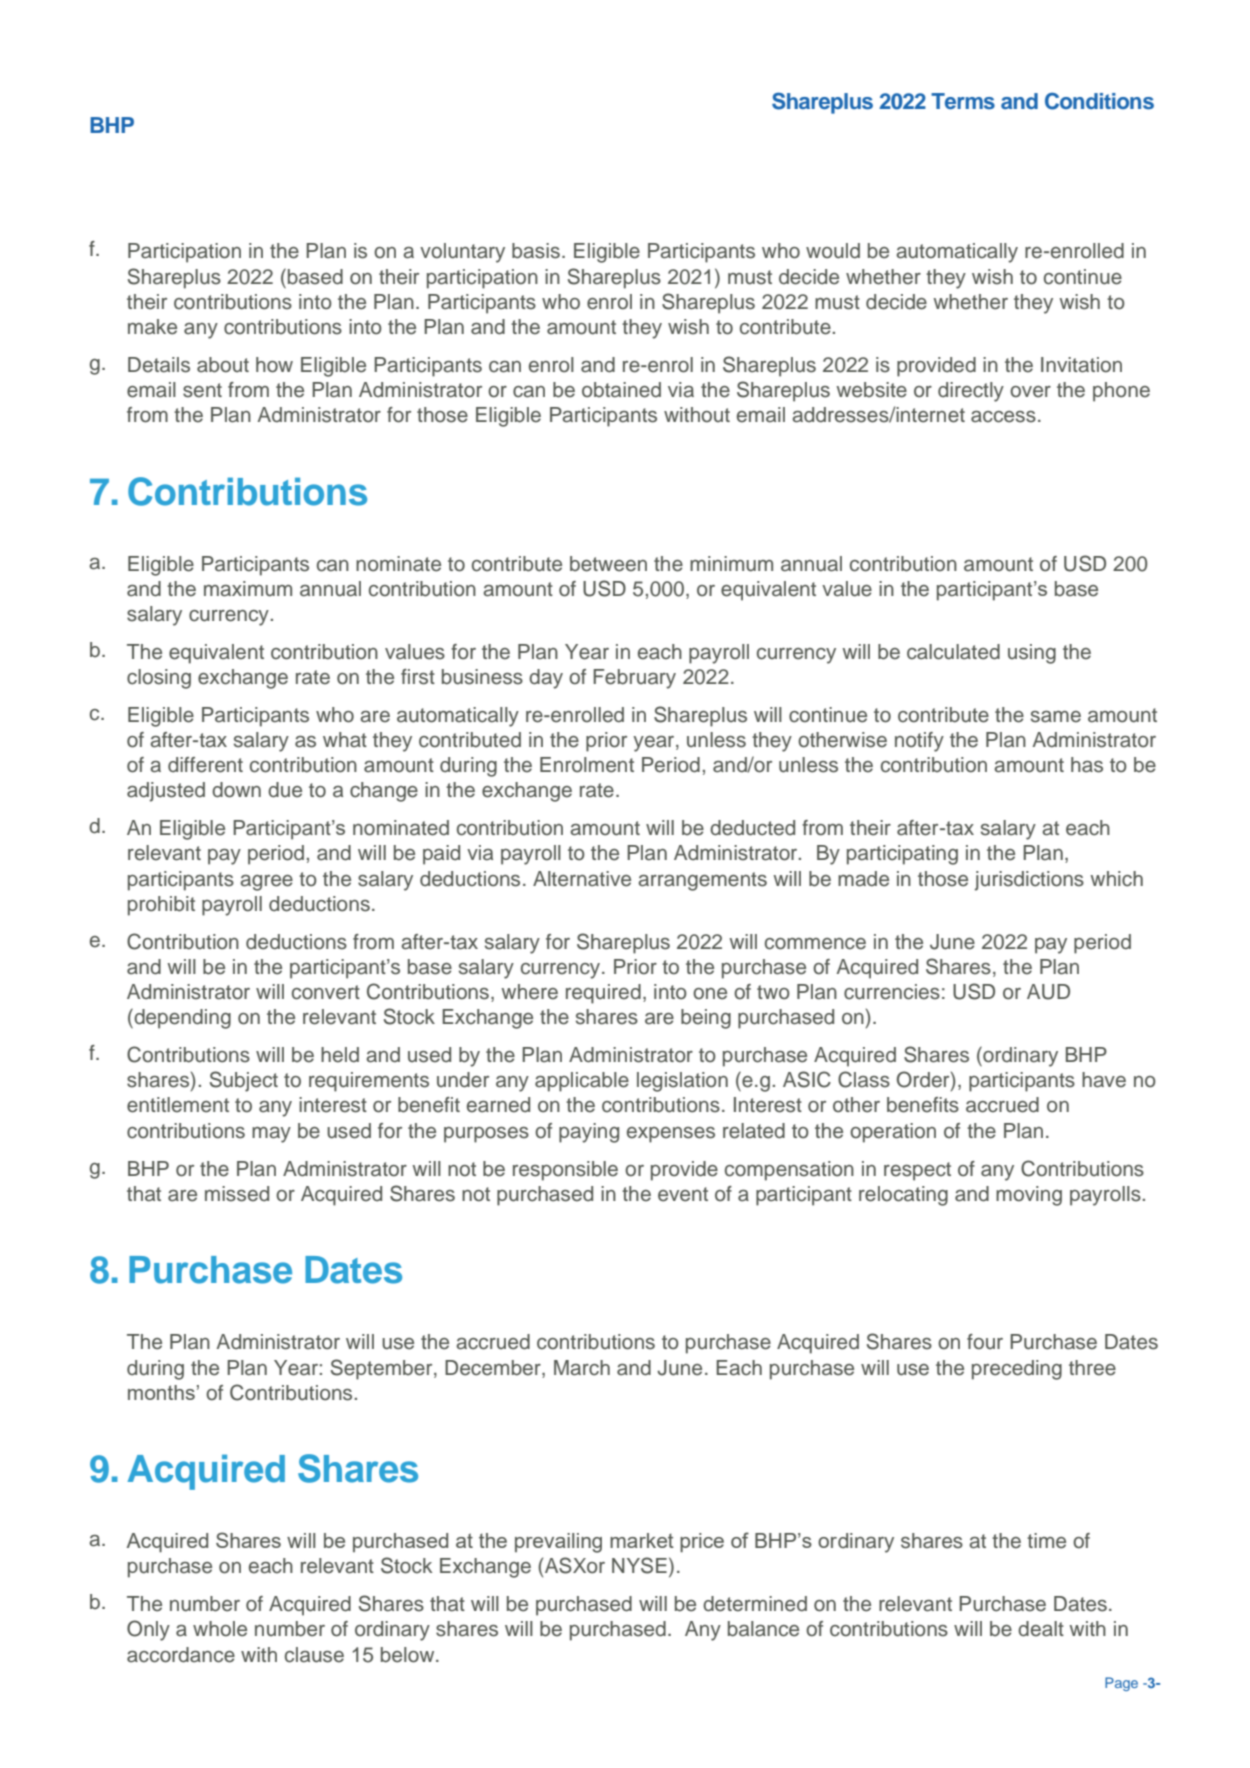 The image size is (1250, 1768). What do you see at coordinates (639, 1565) in the document?
I see `NYSE` at bounding box center [639, 1565].
